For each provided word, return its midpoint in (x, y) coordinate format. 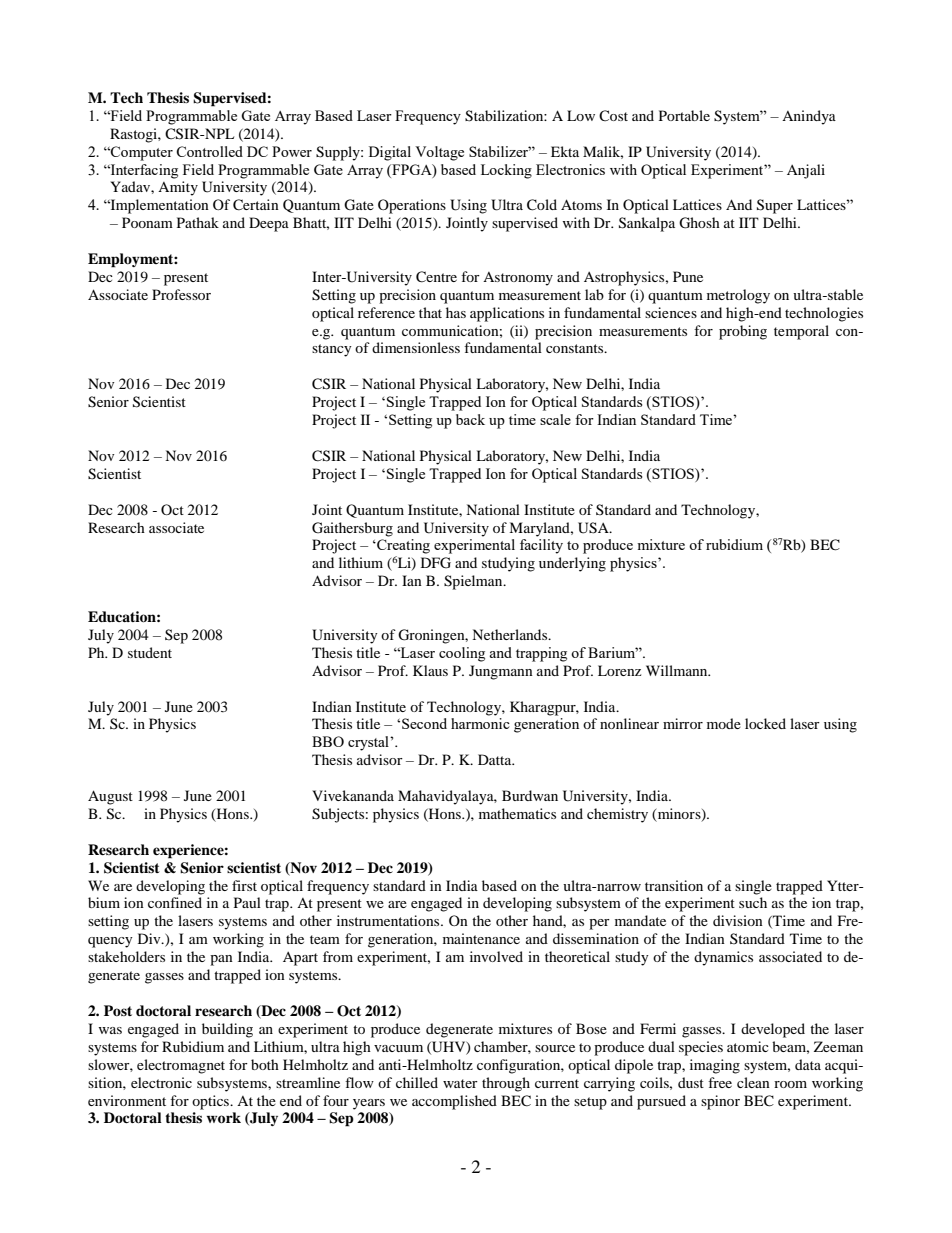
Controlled (209, 151)
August (110, 797)
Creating (402, 546)
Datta (496, 759)
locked (765, 723)
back (470, 419)
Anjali (806, 171)
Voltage (439, 153)
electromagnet (181, 1066)
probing (743, 332)
